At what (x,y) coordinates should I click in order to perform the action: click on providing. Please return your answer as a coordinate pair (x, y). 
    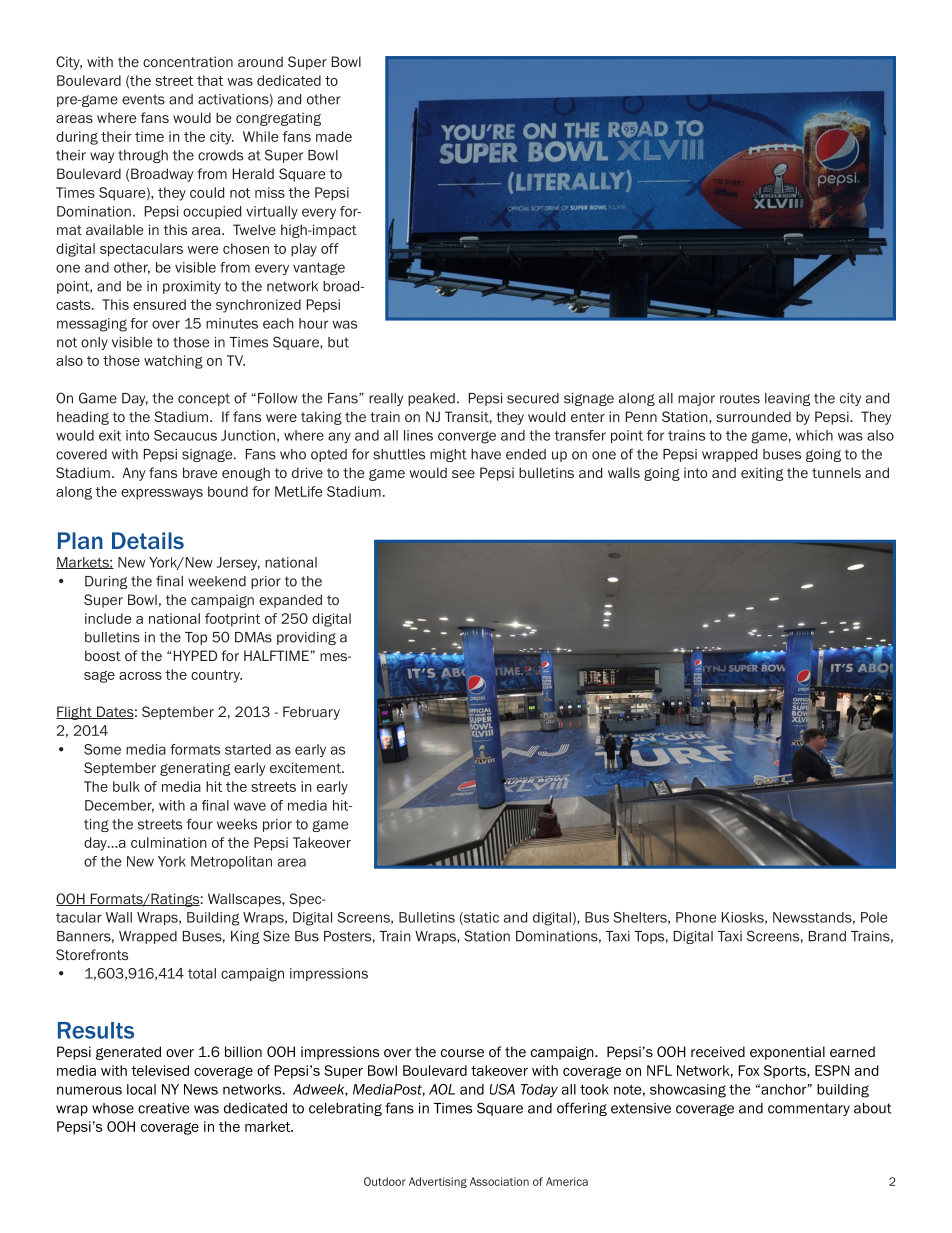
    Looking at the image, I should click on (306, 638).
